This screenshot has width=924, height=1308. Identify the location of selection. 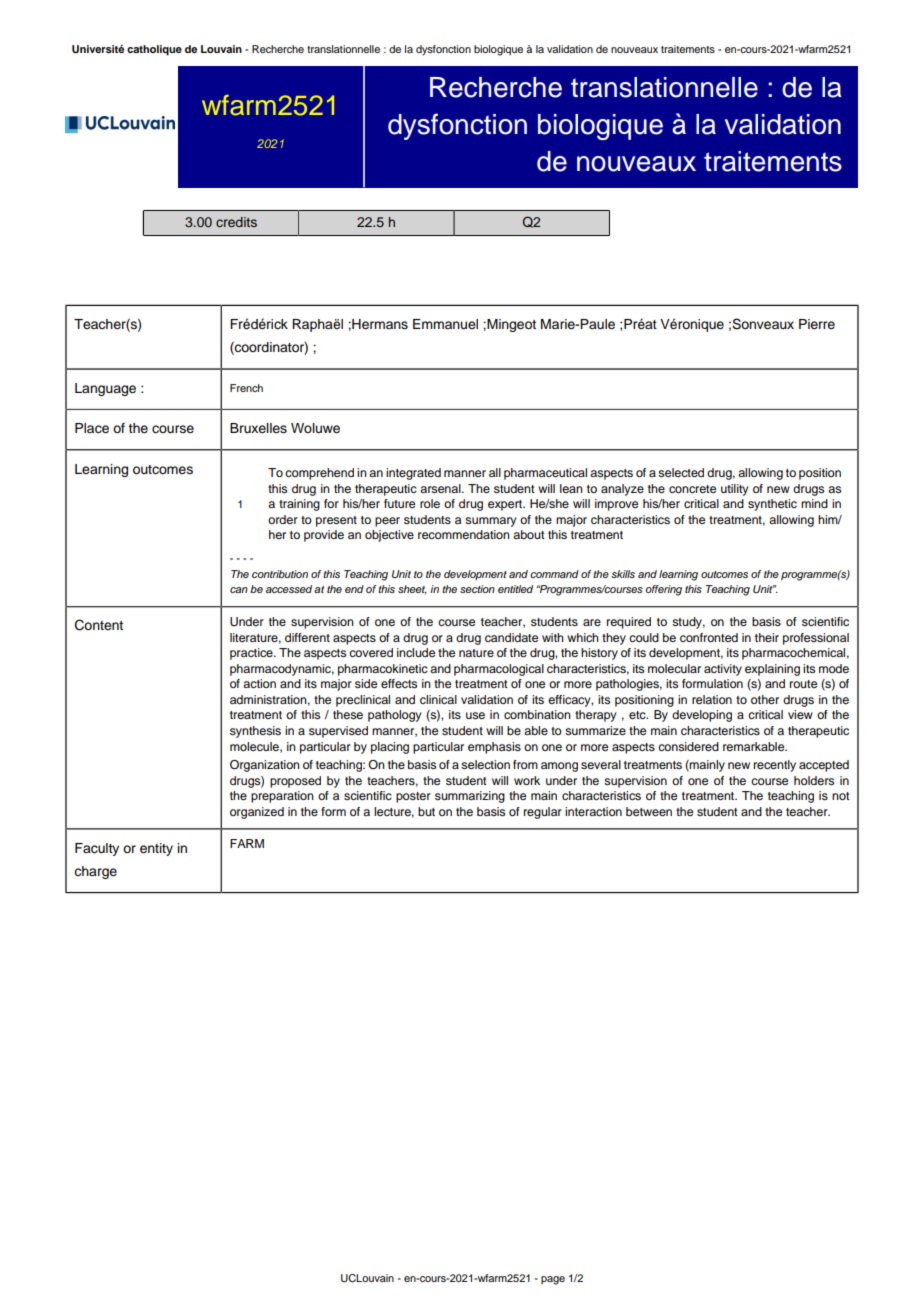
(485, 764).
